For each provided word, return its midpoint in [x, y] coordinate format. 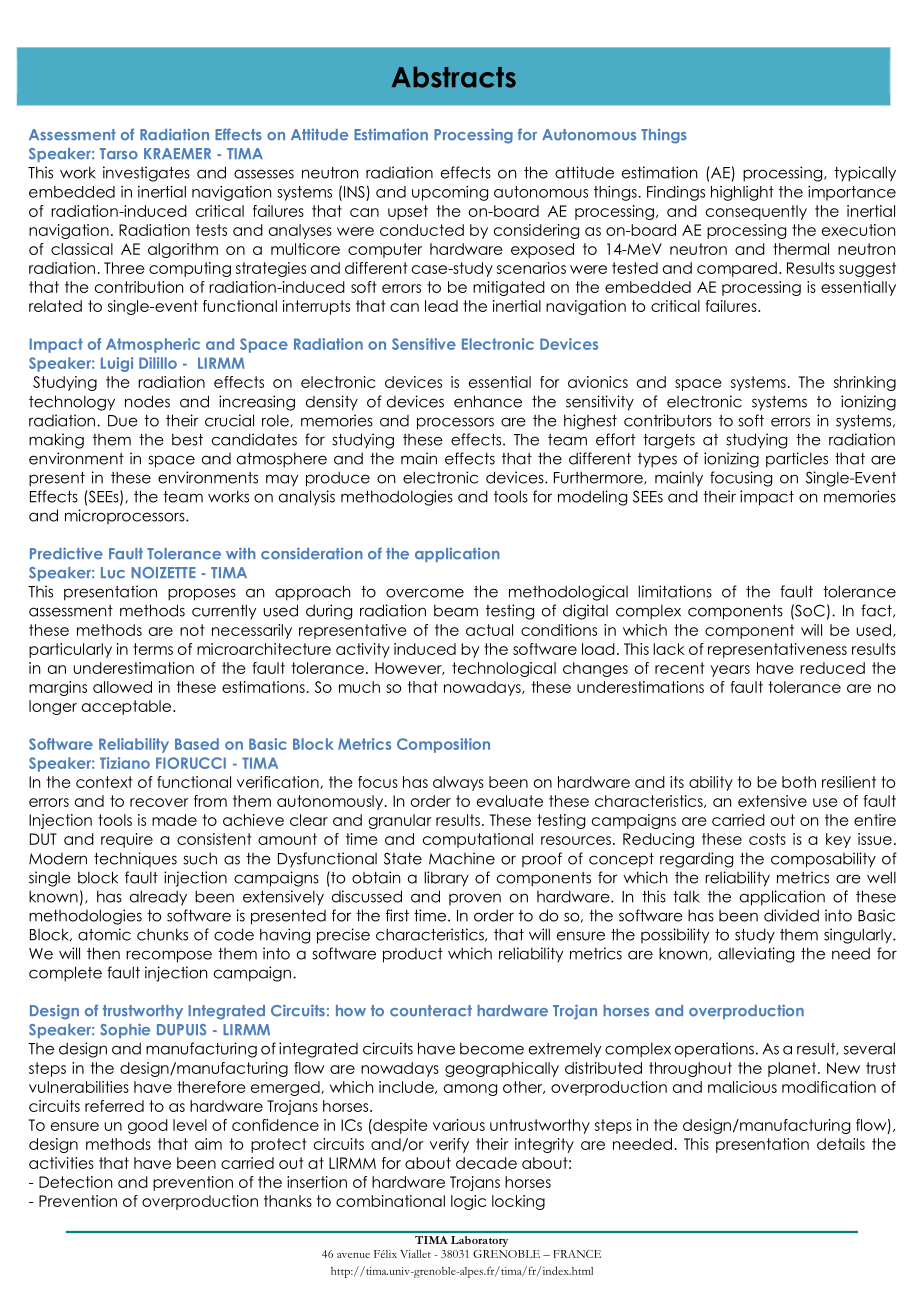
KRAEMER [177, 153]
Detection [75, 1182]
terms [153, 649]
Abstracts [454, 77]
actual [489, 630]
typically [865, 174]
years [730, 671]
